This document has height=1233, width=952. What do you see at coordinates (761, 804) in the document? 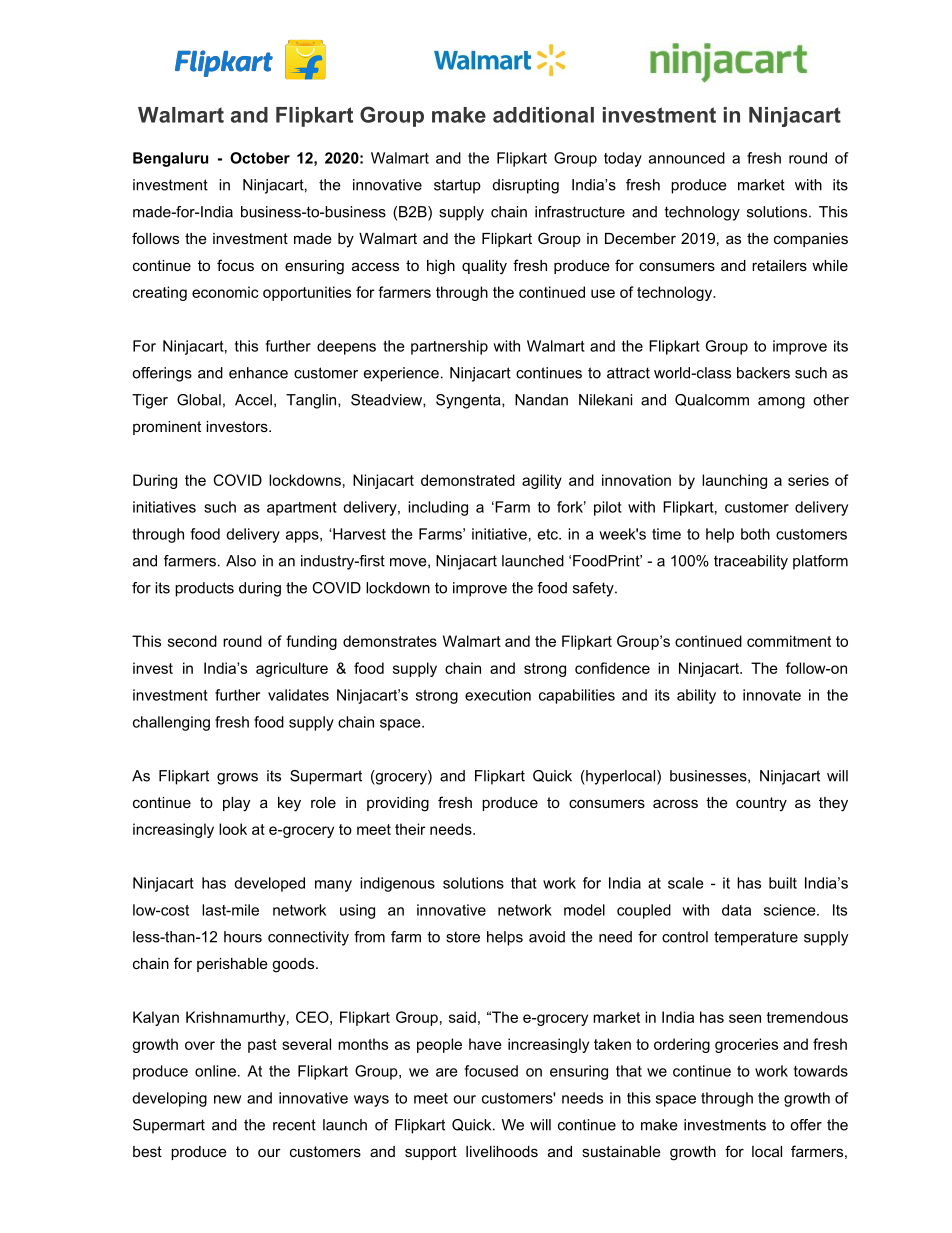
I see `country` at bounding box center [761, 804].
